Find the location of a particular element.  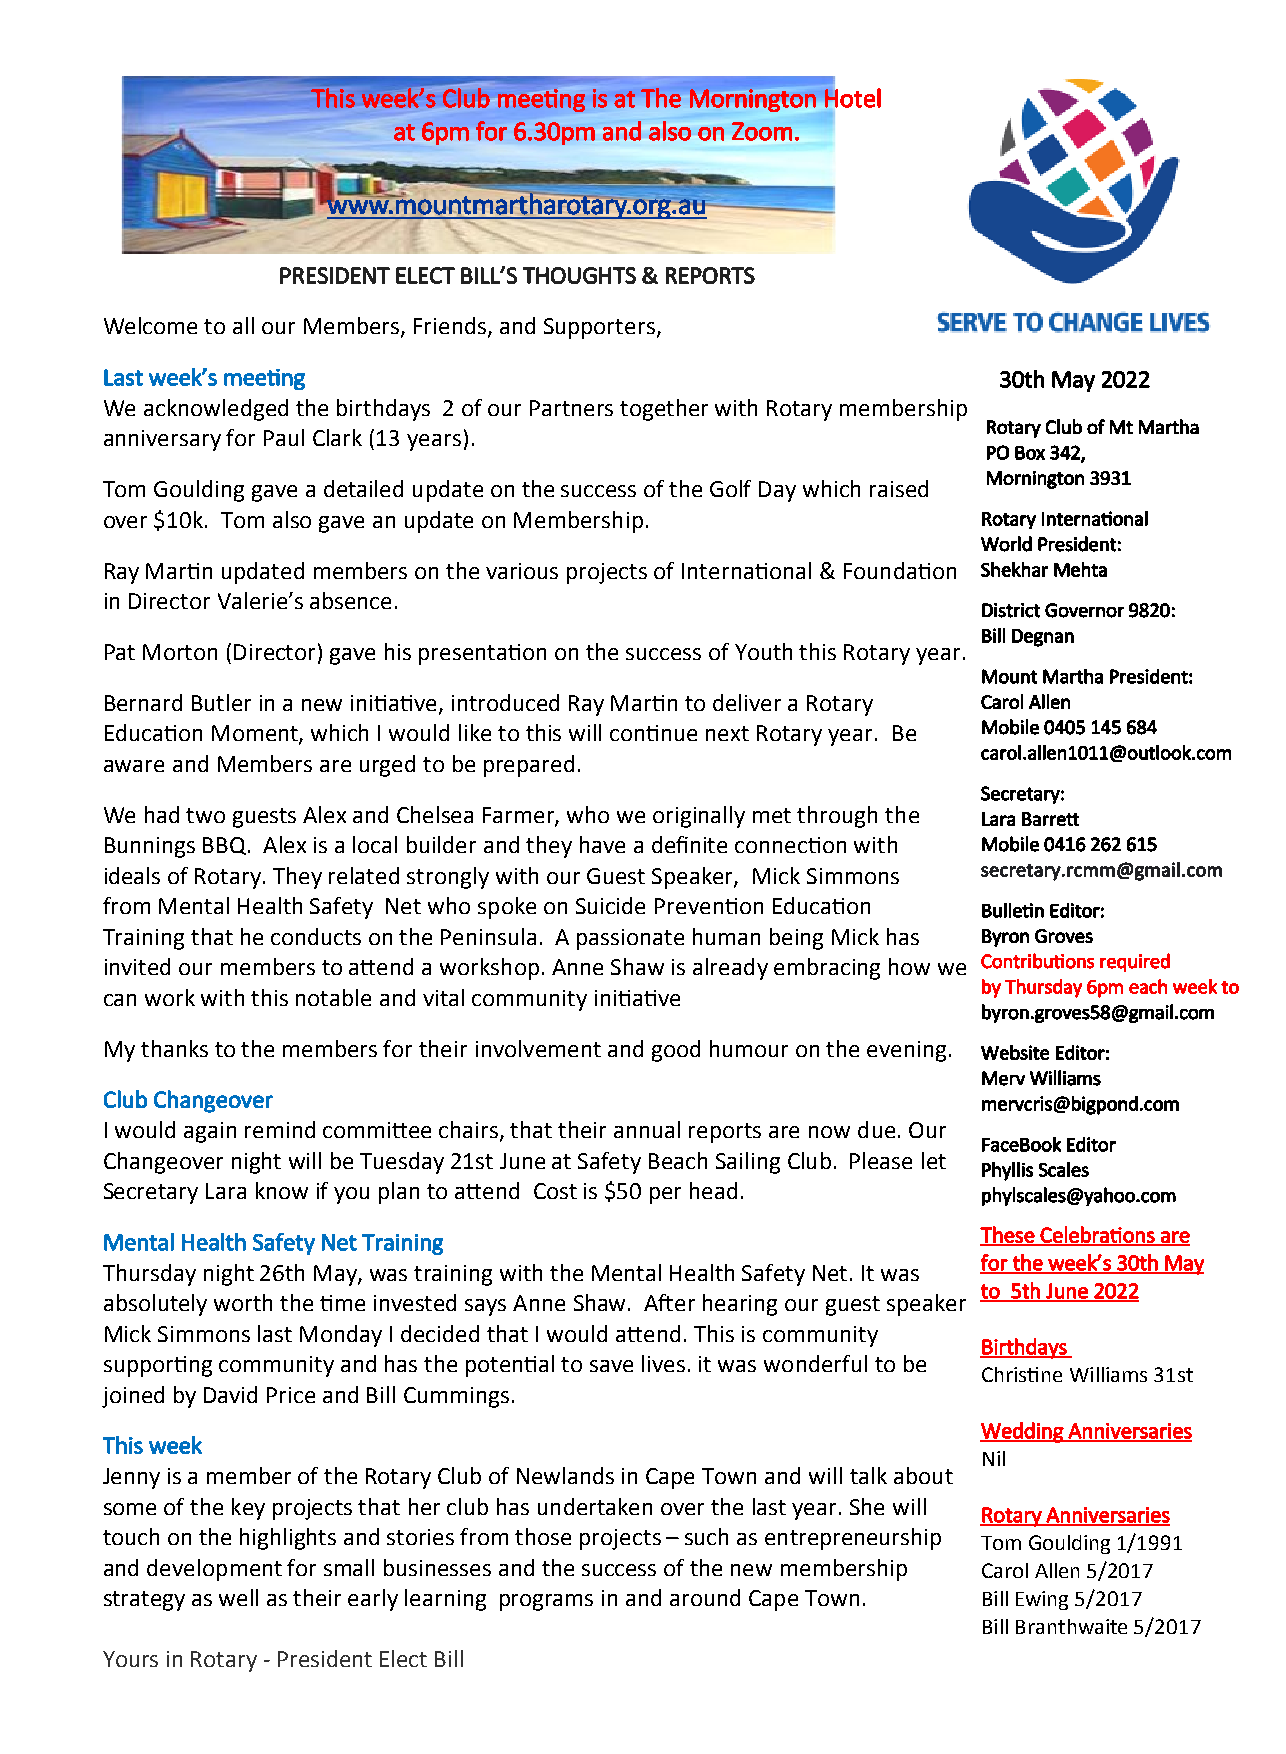

District is located at coordinates (1011, 610).
